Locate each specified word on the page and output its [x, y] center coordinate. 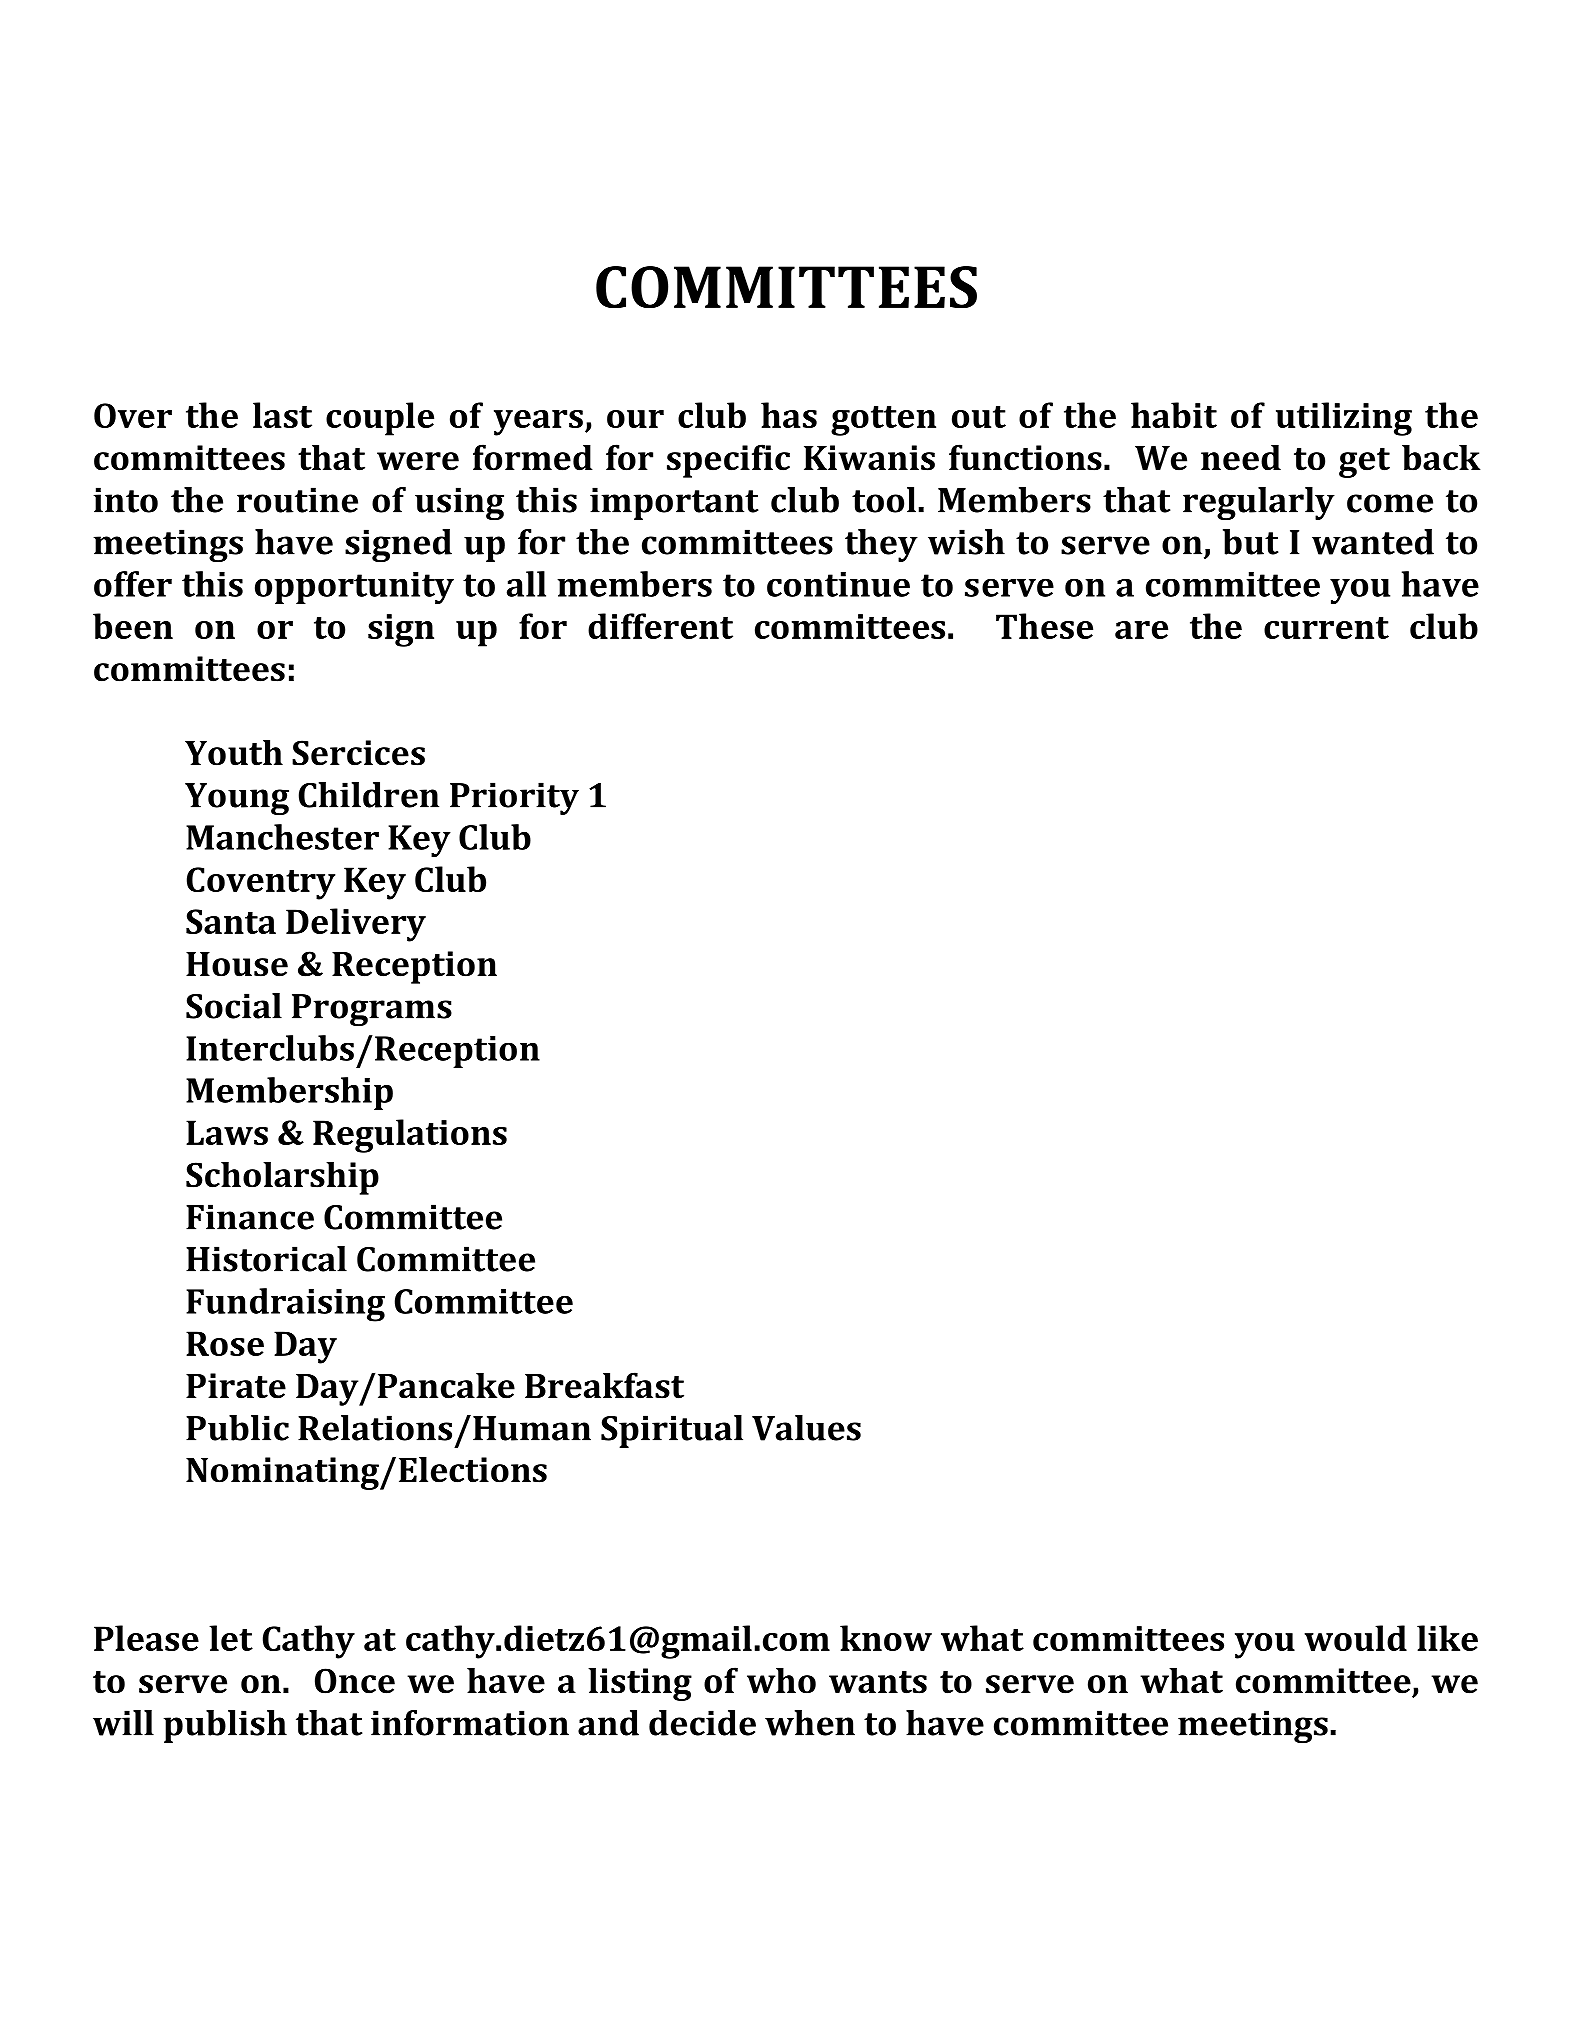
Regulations [410, 1136]
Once [355, 1681]
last [282, 415]
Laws [227, 1132]
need [1241, 457]
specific [728, 461]
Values [806, 1428]
